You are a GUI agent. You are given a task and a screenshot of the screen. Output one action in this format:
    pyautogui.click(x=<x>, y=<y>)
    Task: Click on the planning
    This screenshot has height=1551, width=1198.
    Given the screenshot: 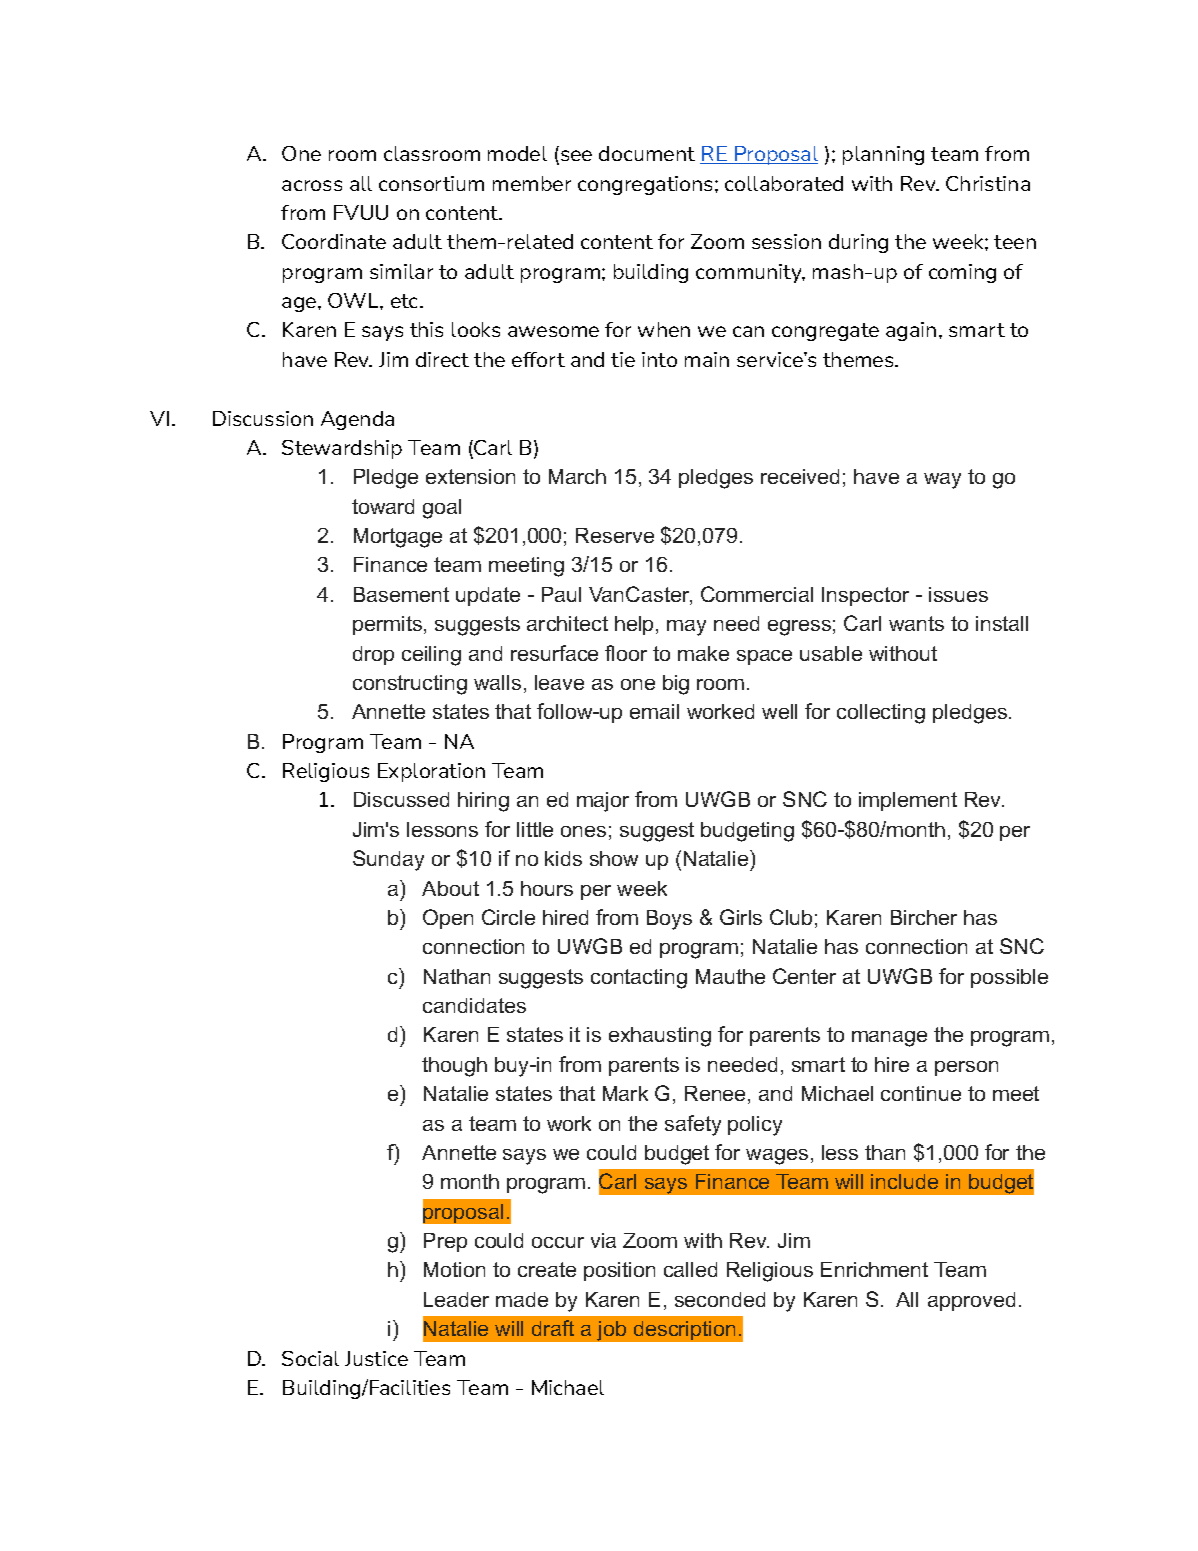 What is the action you would take?
    pyautogui.click(x=883, y=155)
